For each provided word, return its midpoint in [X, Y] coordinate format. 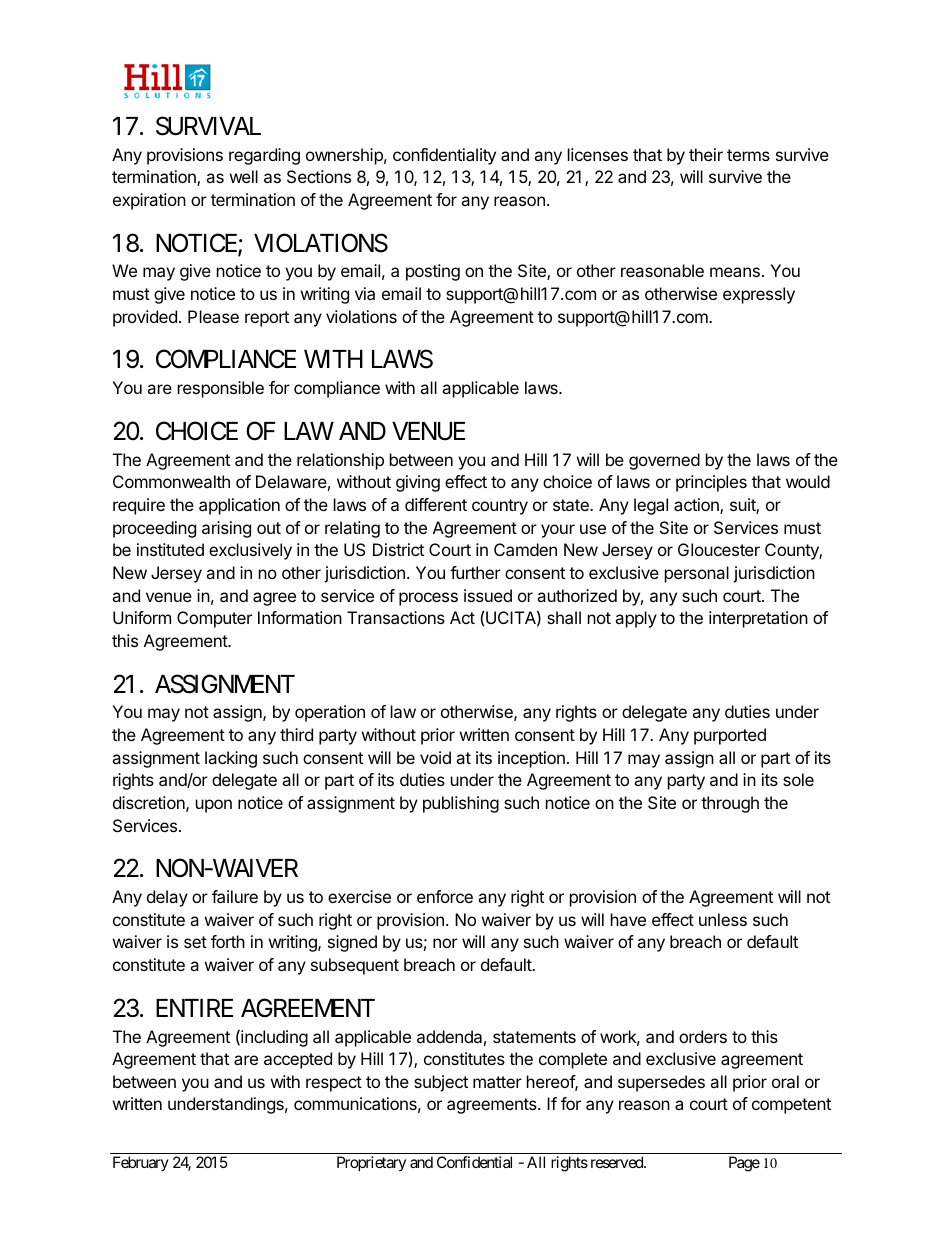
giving [418, 483]
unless [723, 919]
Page [744, 1164]
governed [664, 461]
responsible [221, 389]
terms [748, 155]
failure [235, 896]
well [244, 176]
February [141, 1163]
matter [497, 1082]
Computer [214, 619]
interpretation [758, 619]
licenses [598, 154]
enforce [445, 896]
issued [488, 595]
